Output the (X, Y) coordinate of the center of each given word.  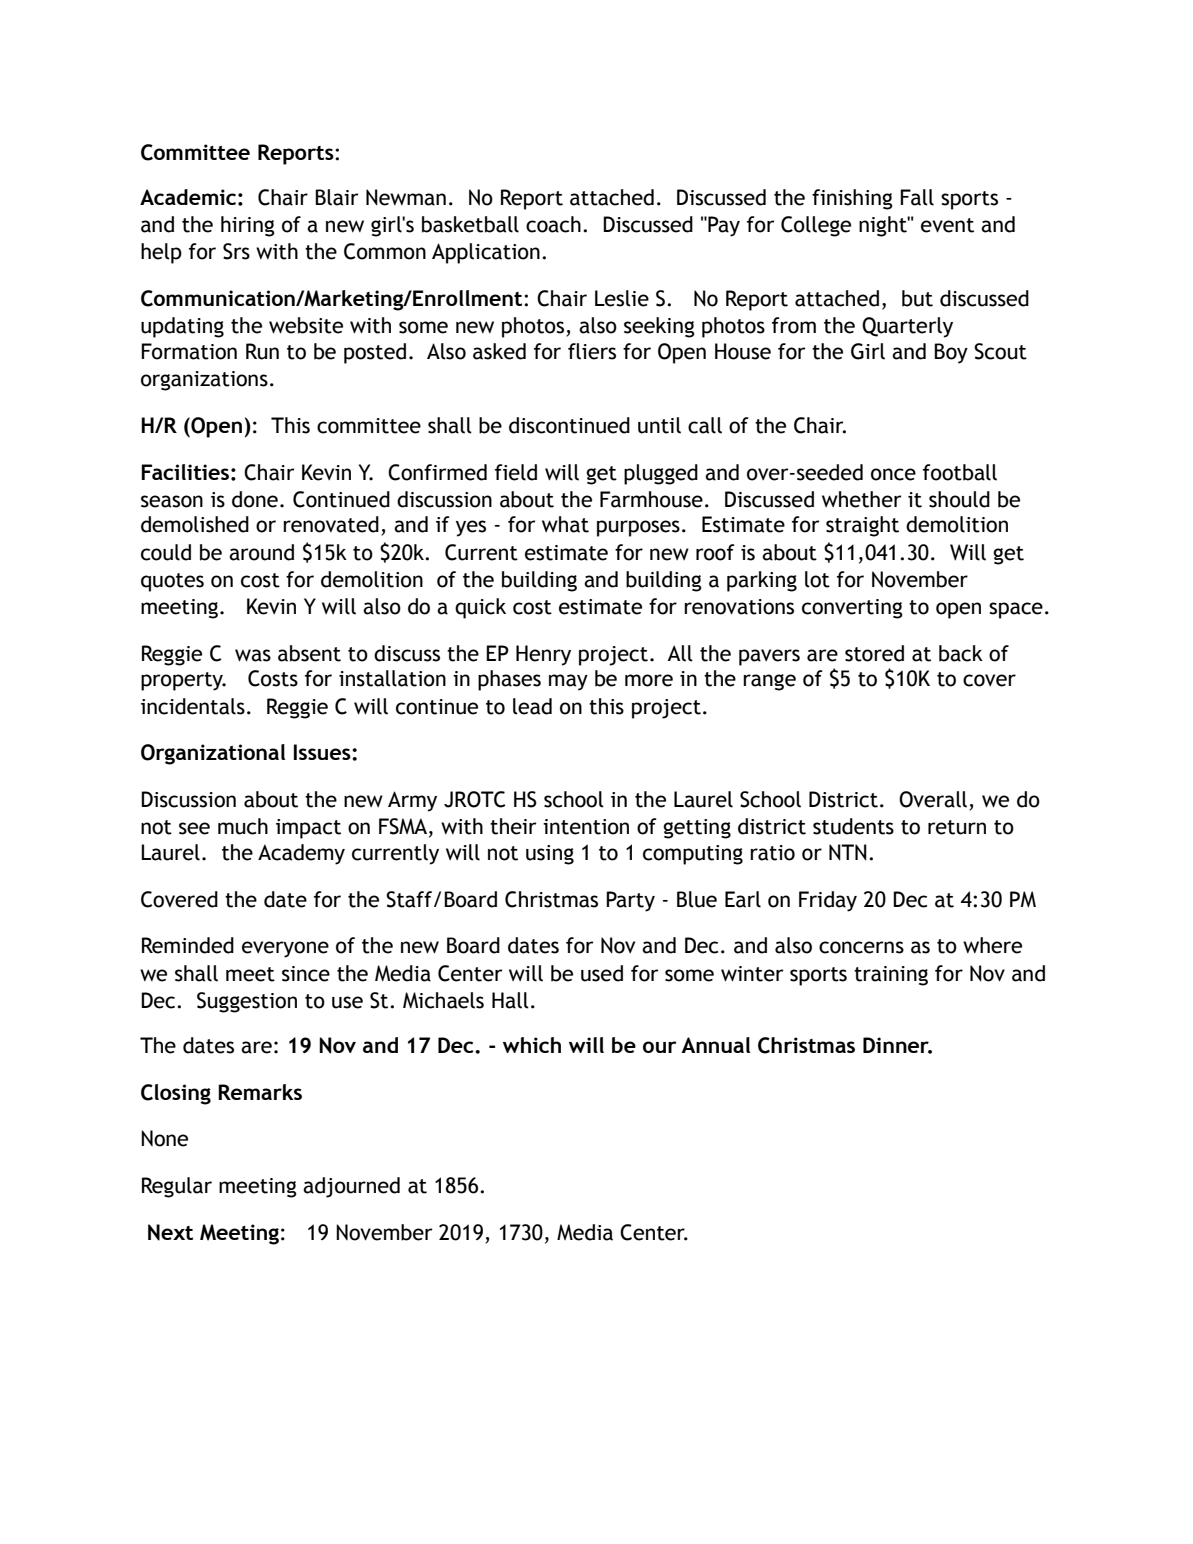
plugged (661, 474)
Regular (177, 1187)
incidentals (193, 706)
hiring (248, 226)
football (960, 472)
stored (874, 653)
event (947, 225)
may (568, 682)
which (532, 1045)
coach (553, 224)
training (891, 976)
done (255, 499)
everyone (285, 949)
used (602, 973)
